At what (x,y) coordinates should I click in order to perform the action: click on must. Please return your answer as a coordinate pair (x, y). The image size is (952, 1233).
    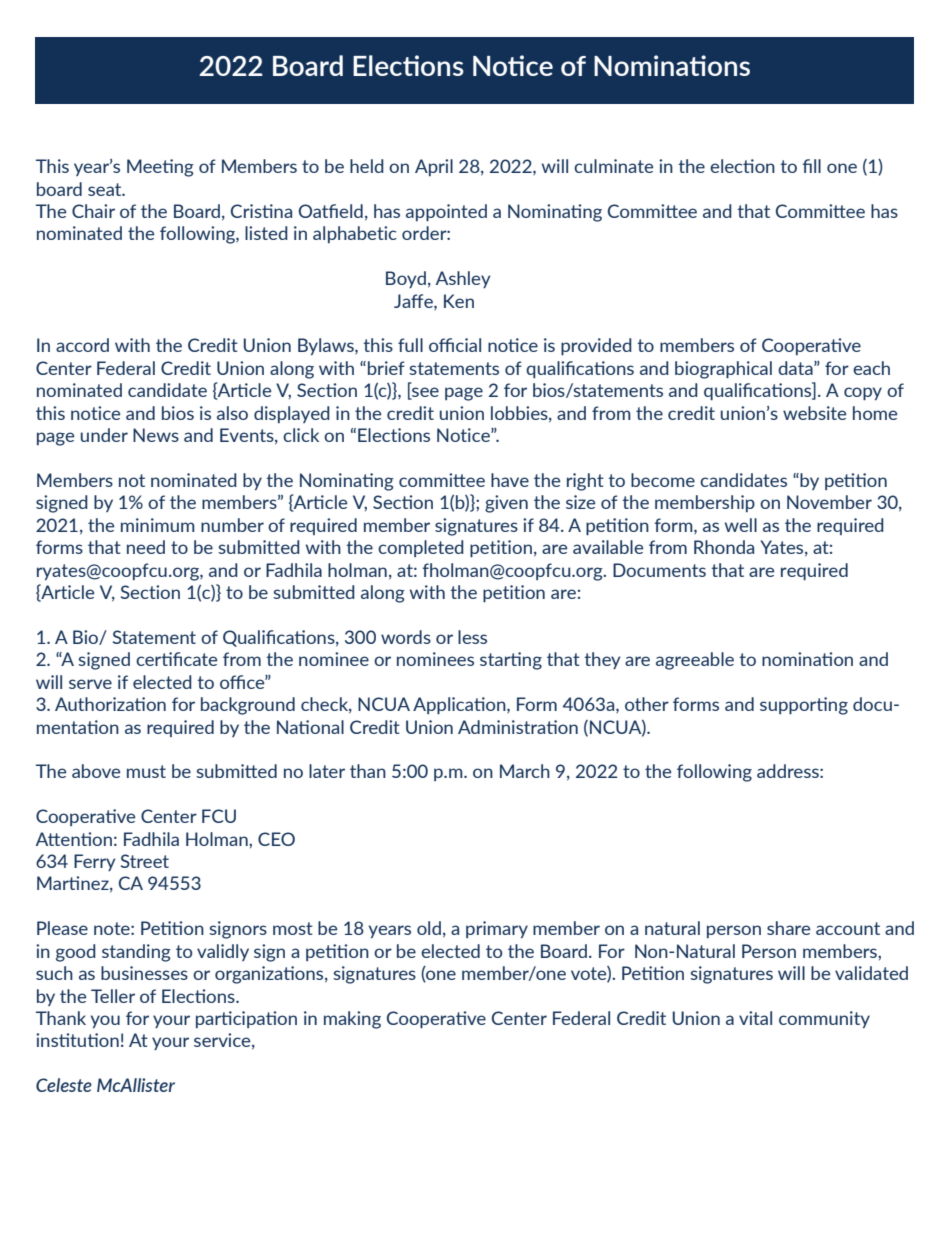
    Looking at the image, I should click on (146, 771).
